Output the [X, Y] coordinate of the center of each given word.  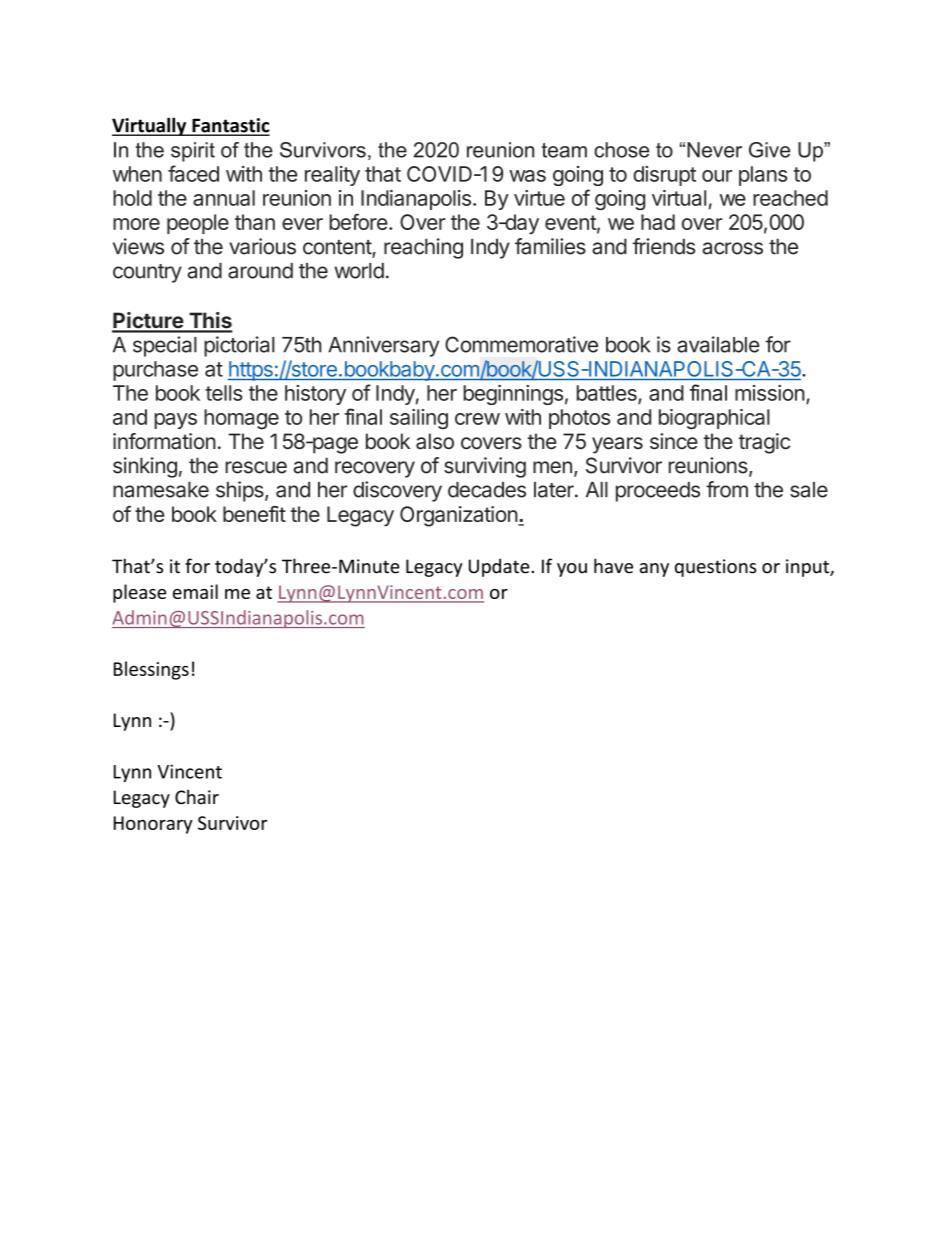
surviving [485, 467]
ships [241, 491]
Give [769, 150]
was [527, 176]
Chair [197, 797]
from [727, 489]
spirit [193, 152]
